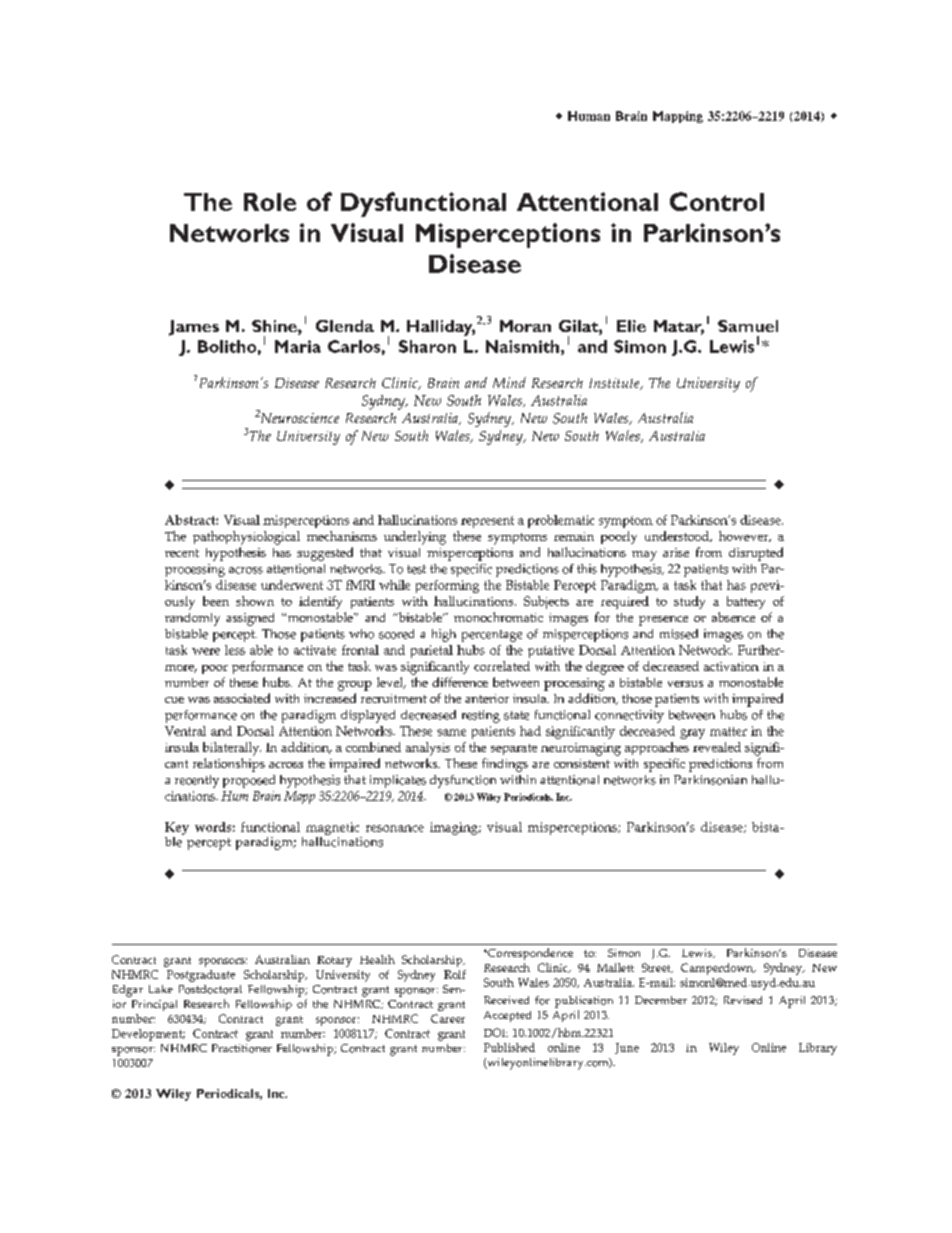  I want to click on Control, so click(717, 201).
